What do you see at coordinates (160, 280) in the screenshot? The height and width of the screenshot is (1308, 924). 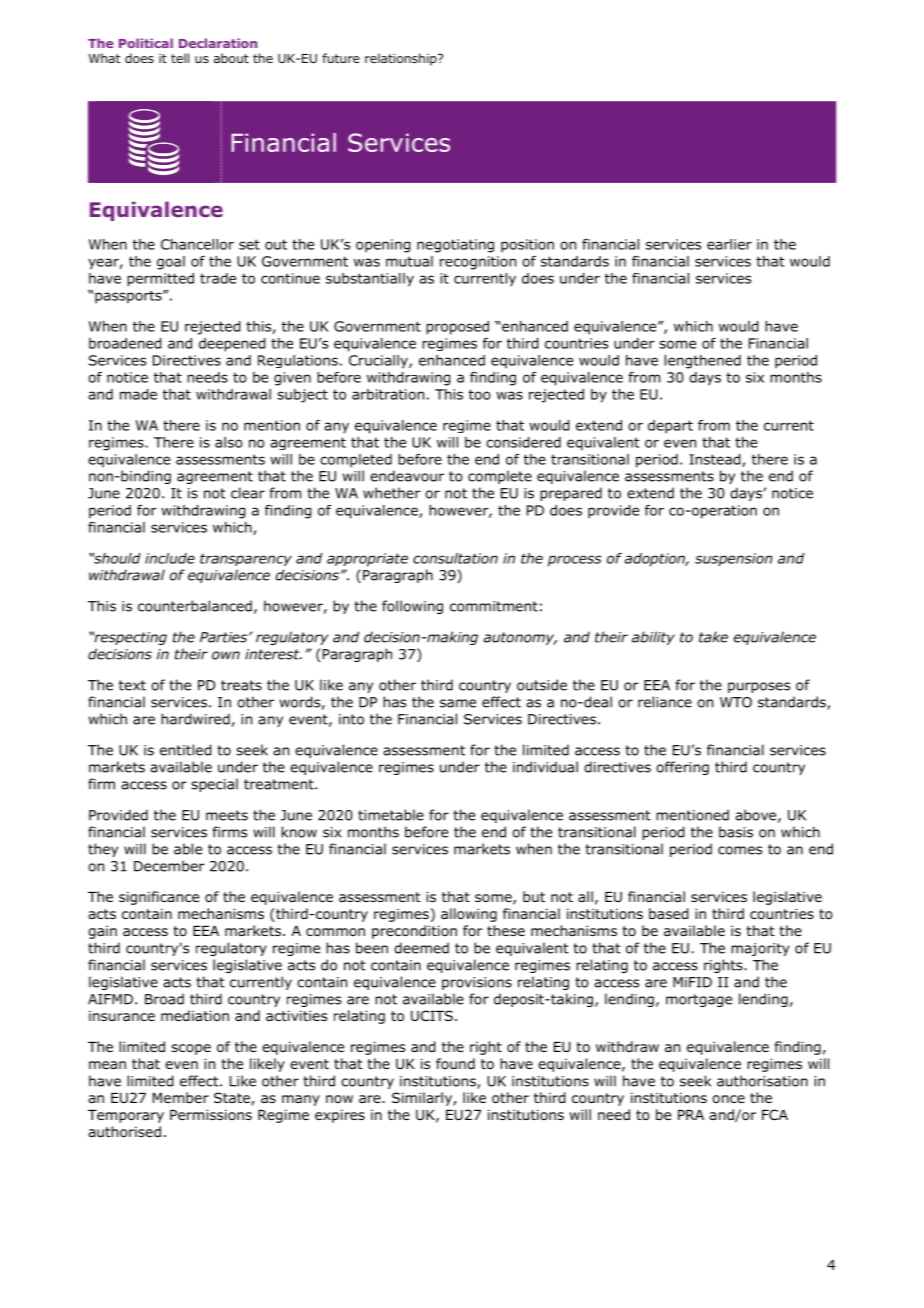 I see `permitted` at bounding box center [160, 280].
